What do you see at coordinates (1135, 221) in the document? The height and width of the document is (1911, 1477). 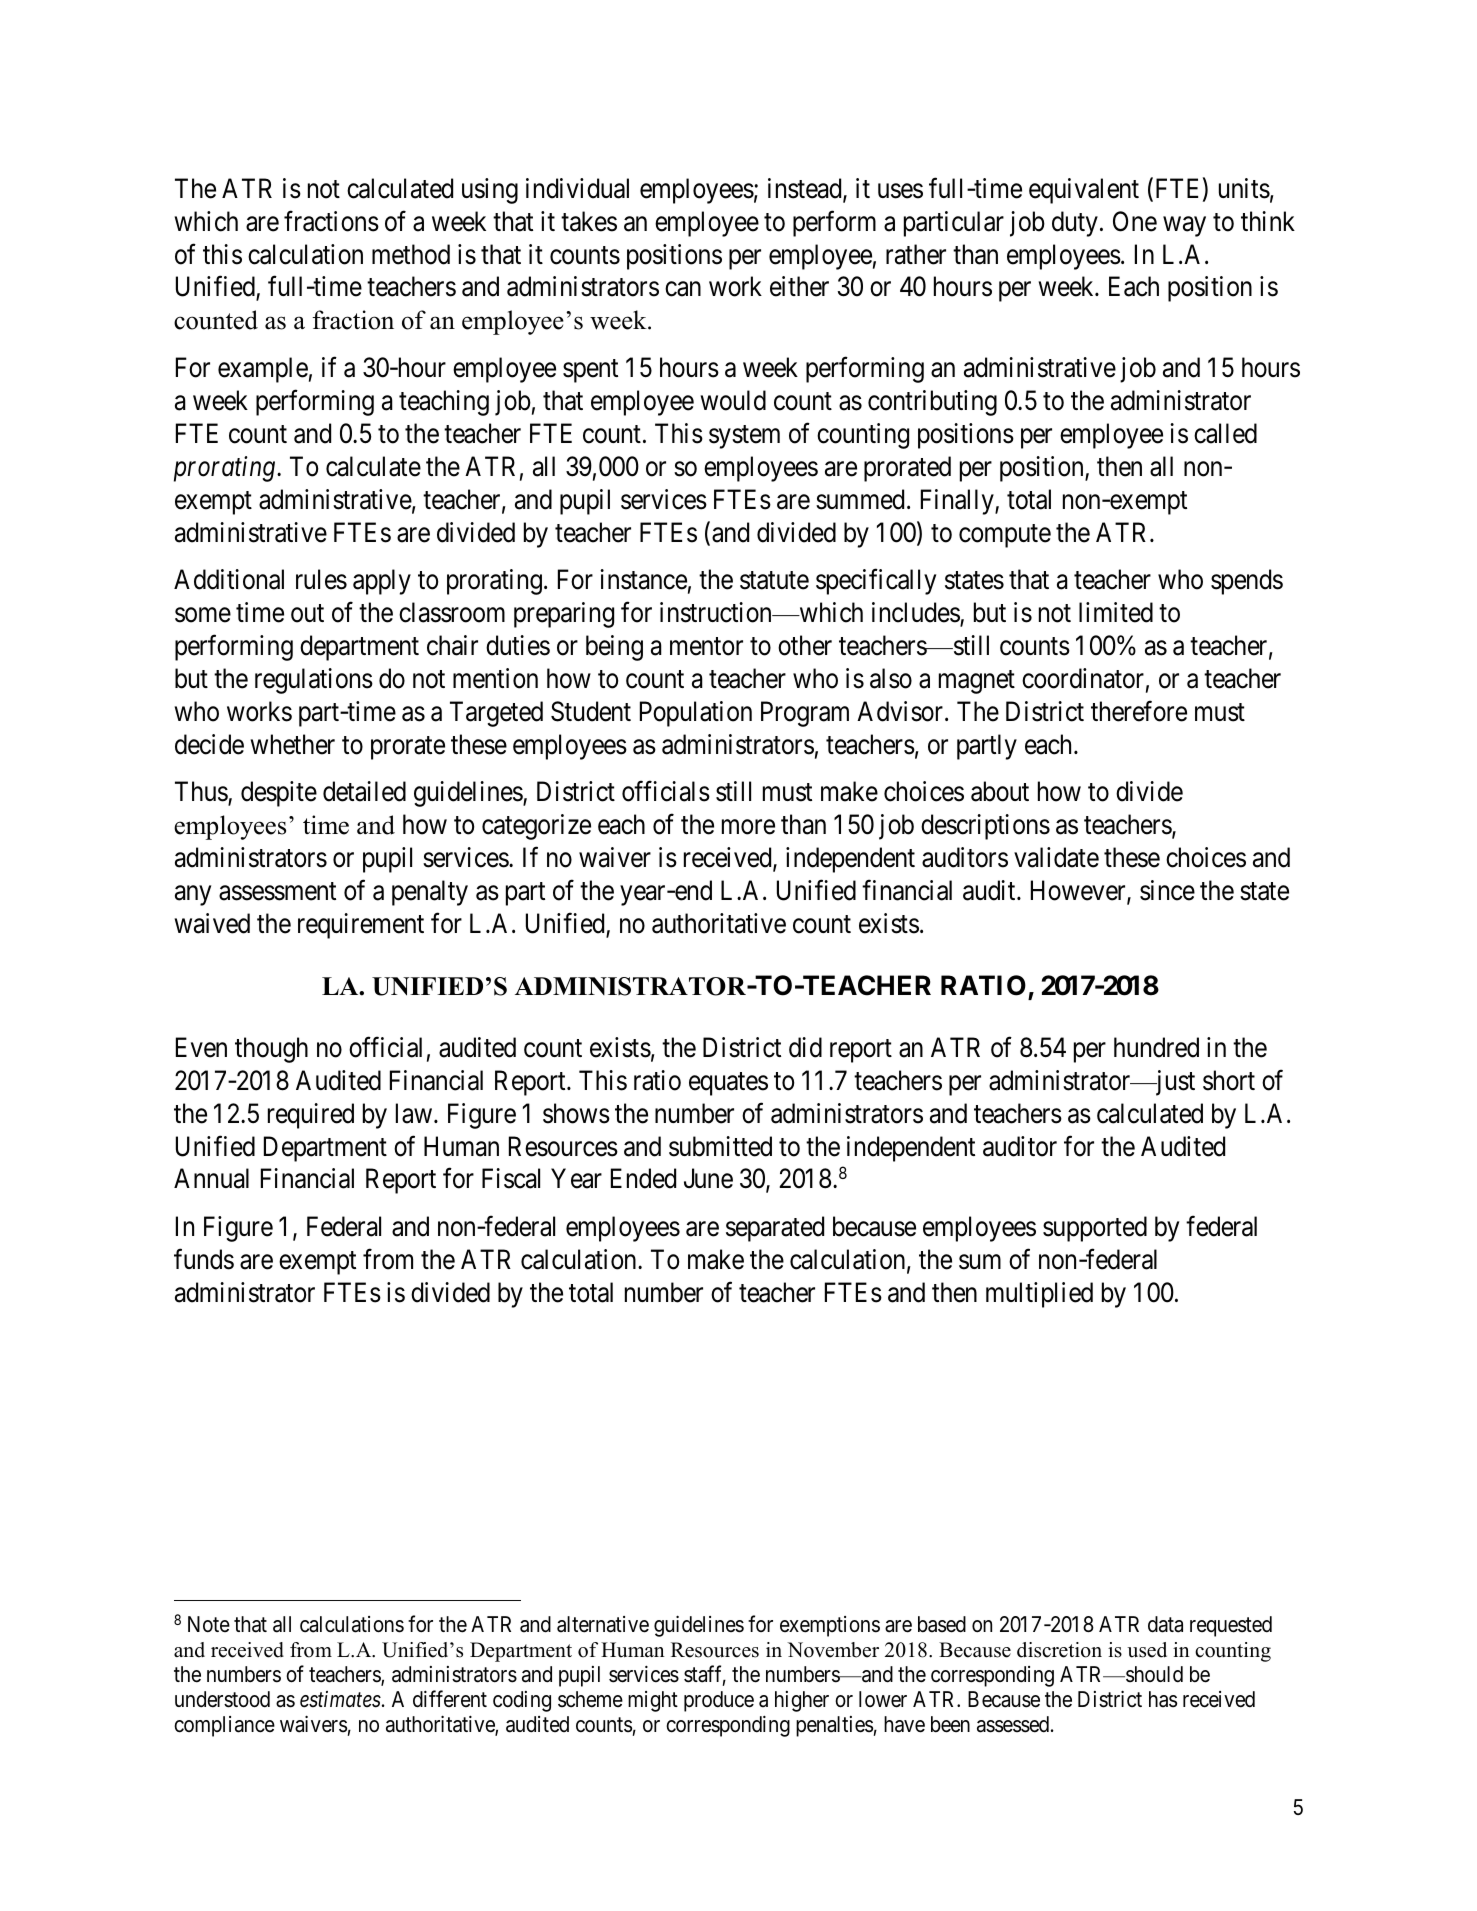 I see `One` at bounding box center [1135, 221].
